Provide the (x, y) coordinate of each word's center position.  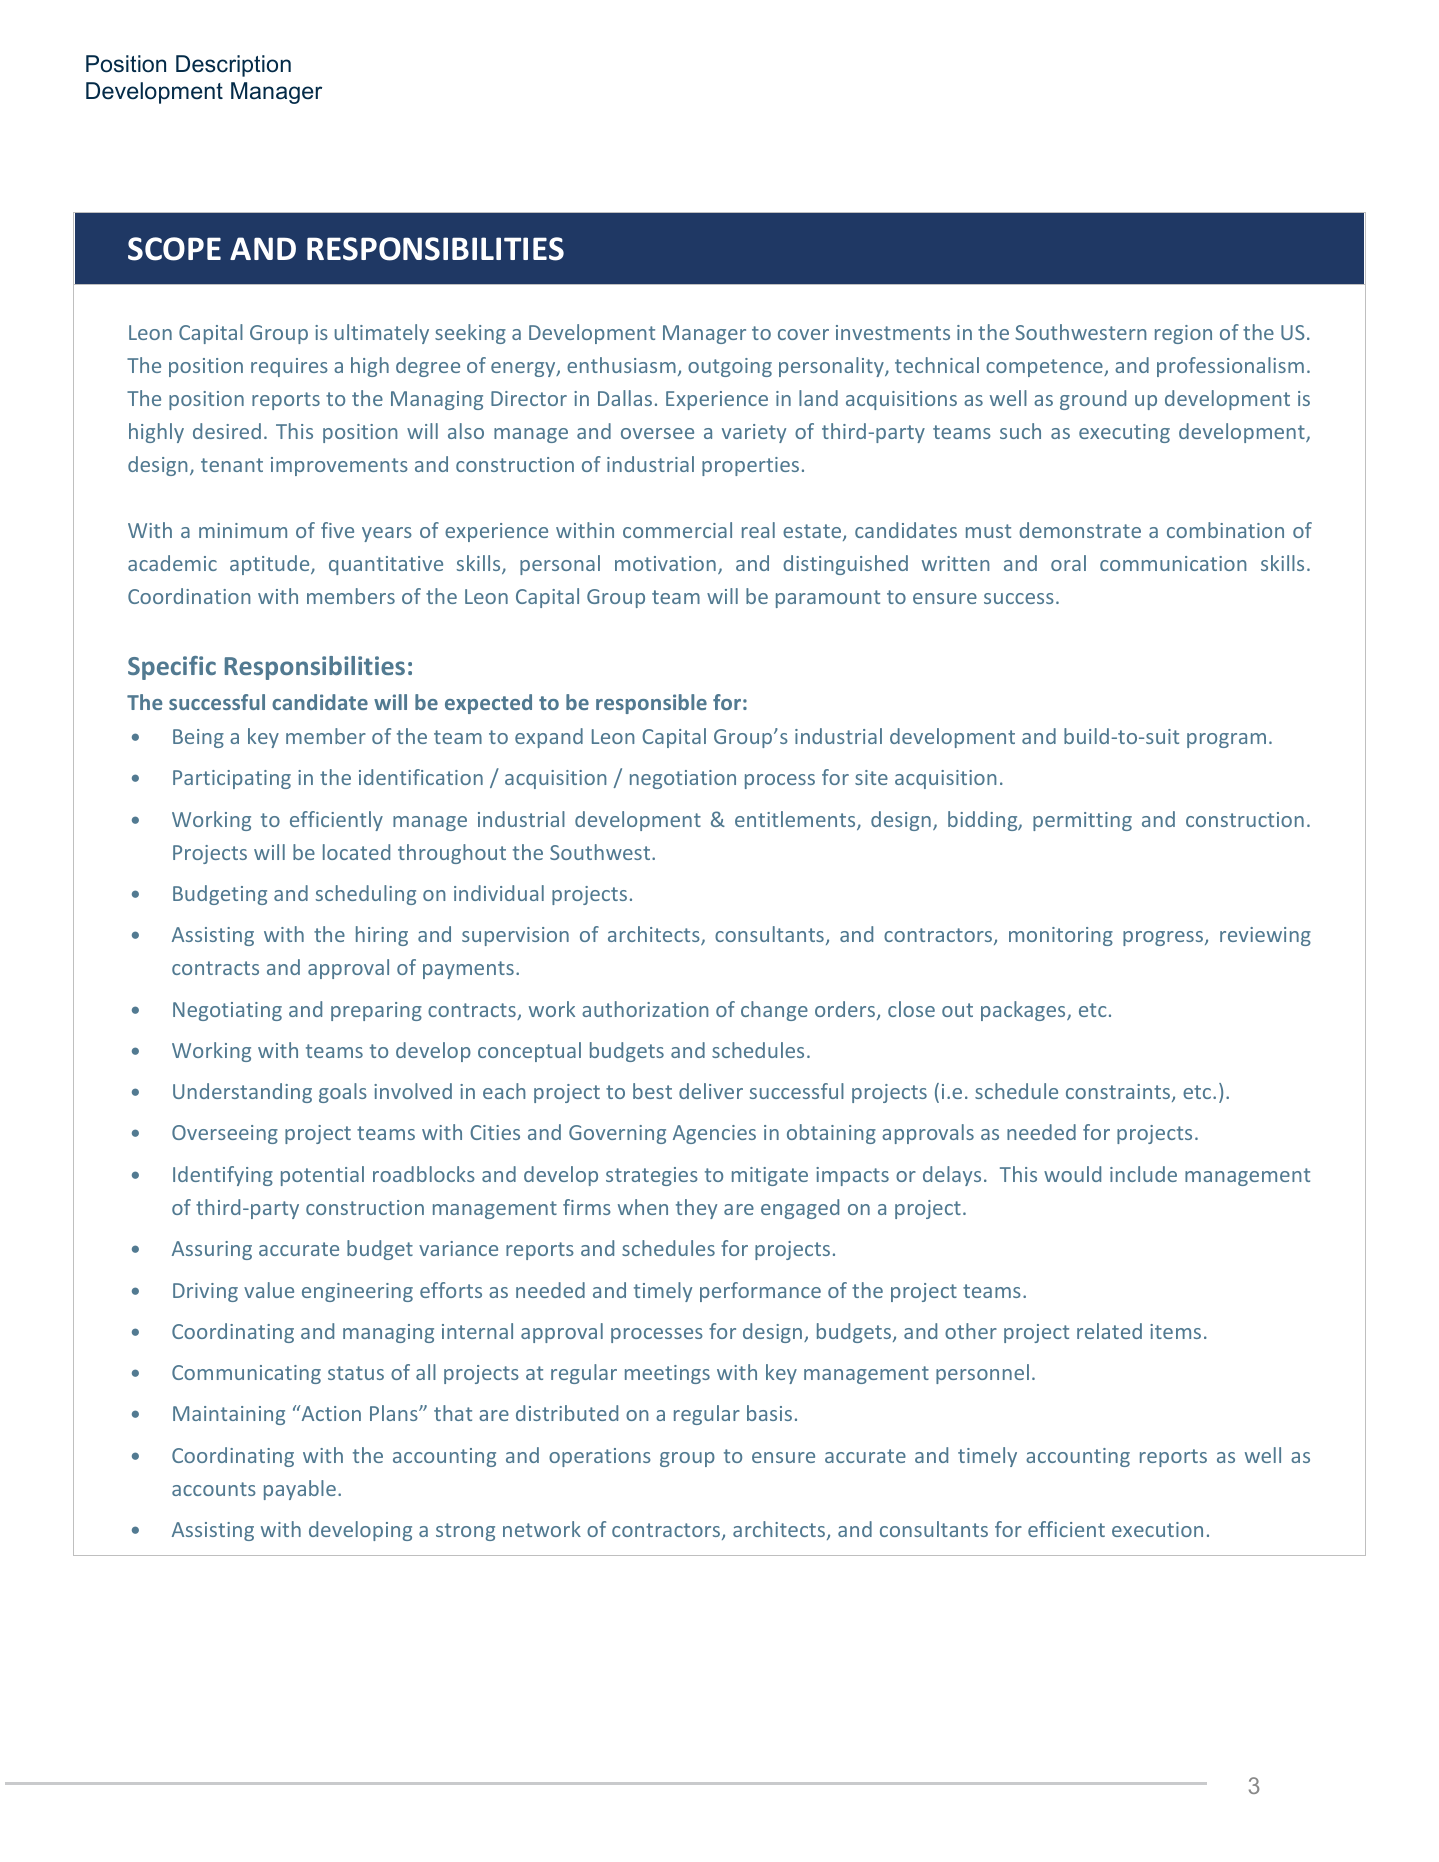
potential (322, 1176)
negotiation (683, 779)
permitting (1082, 821)
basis (769, 1413)
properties (750, 466)
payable (300, 1490)
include (1143, 1174)
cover (803, 334)
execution (1157, 1529)
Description (233, 66)
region (1183, 334)
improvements (339, 466)
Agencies (714, 1134)
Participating (232, 779)
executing (1124, 433)
